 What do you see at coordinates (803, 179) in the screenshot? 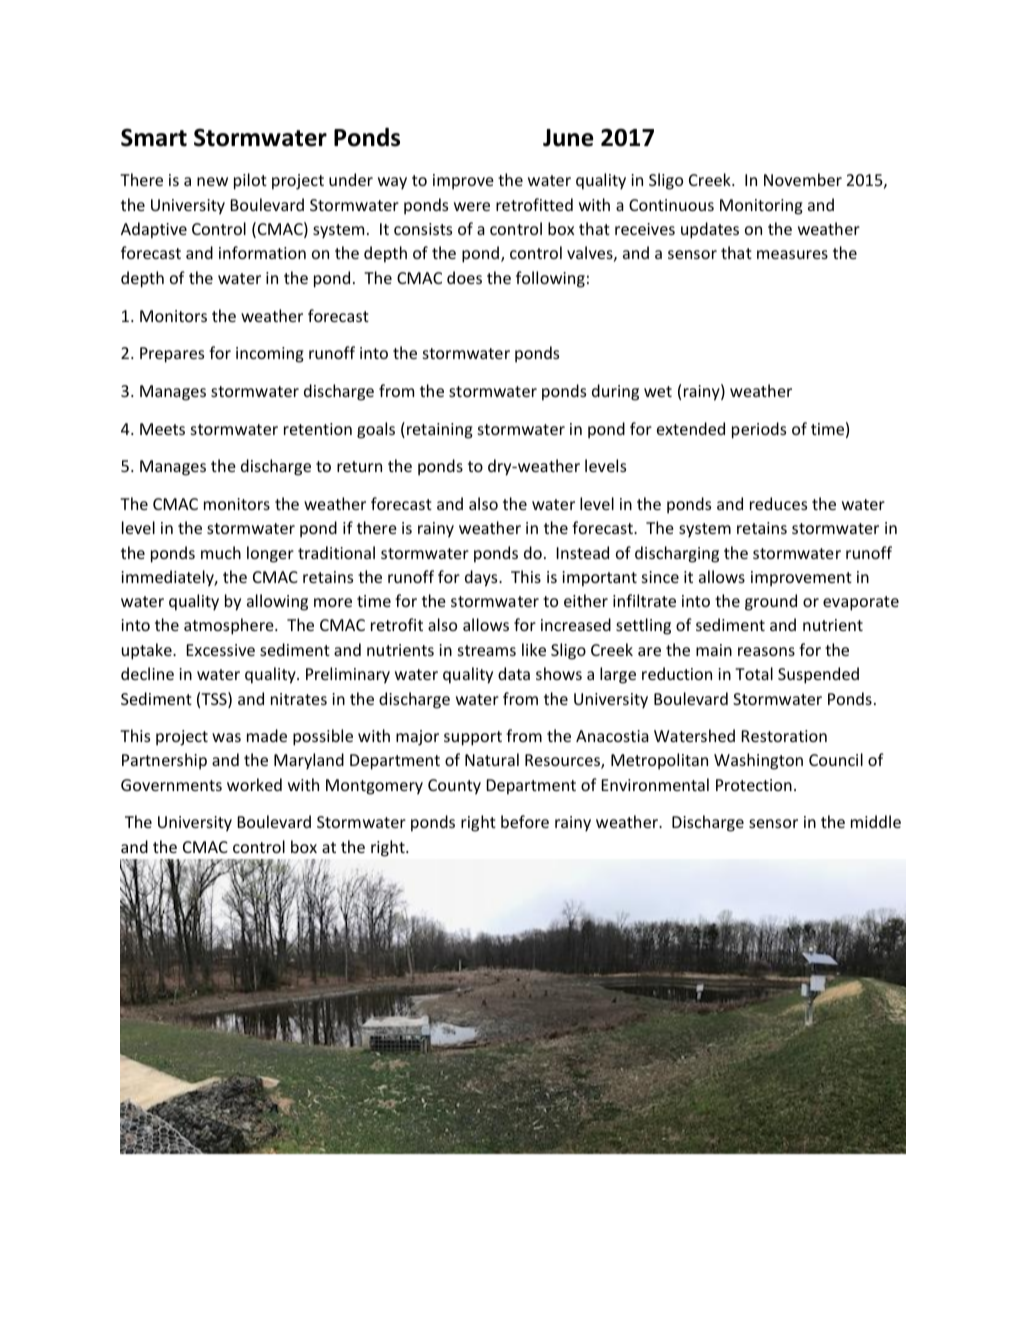
I see `November` at bounding box center [803, 179].
